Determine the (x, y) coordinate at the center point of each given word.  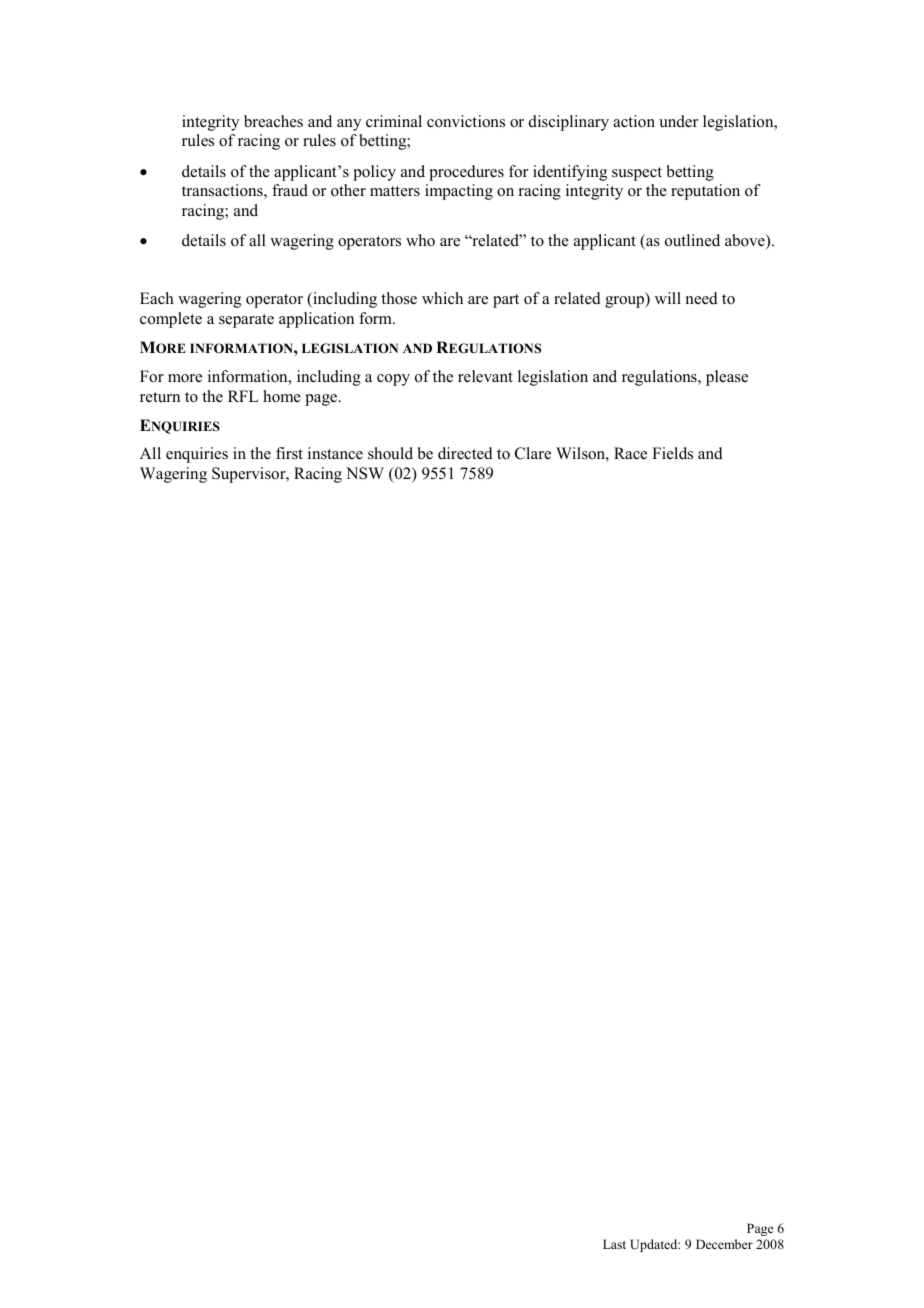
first (289, 453)
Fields (672, 453)
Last (614, 1244)
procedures (466, 173)
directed (465, 453)
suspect (637, 174)
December (724, 1244)
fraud (290, 190)
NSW (365, 473)
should (390, 453)
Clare (533, 453)
